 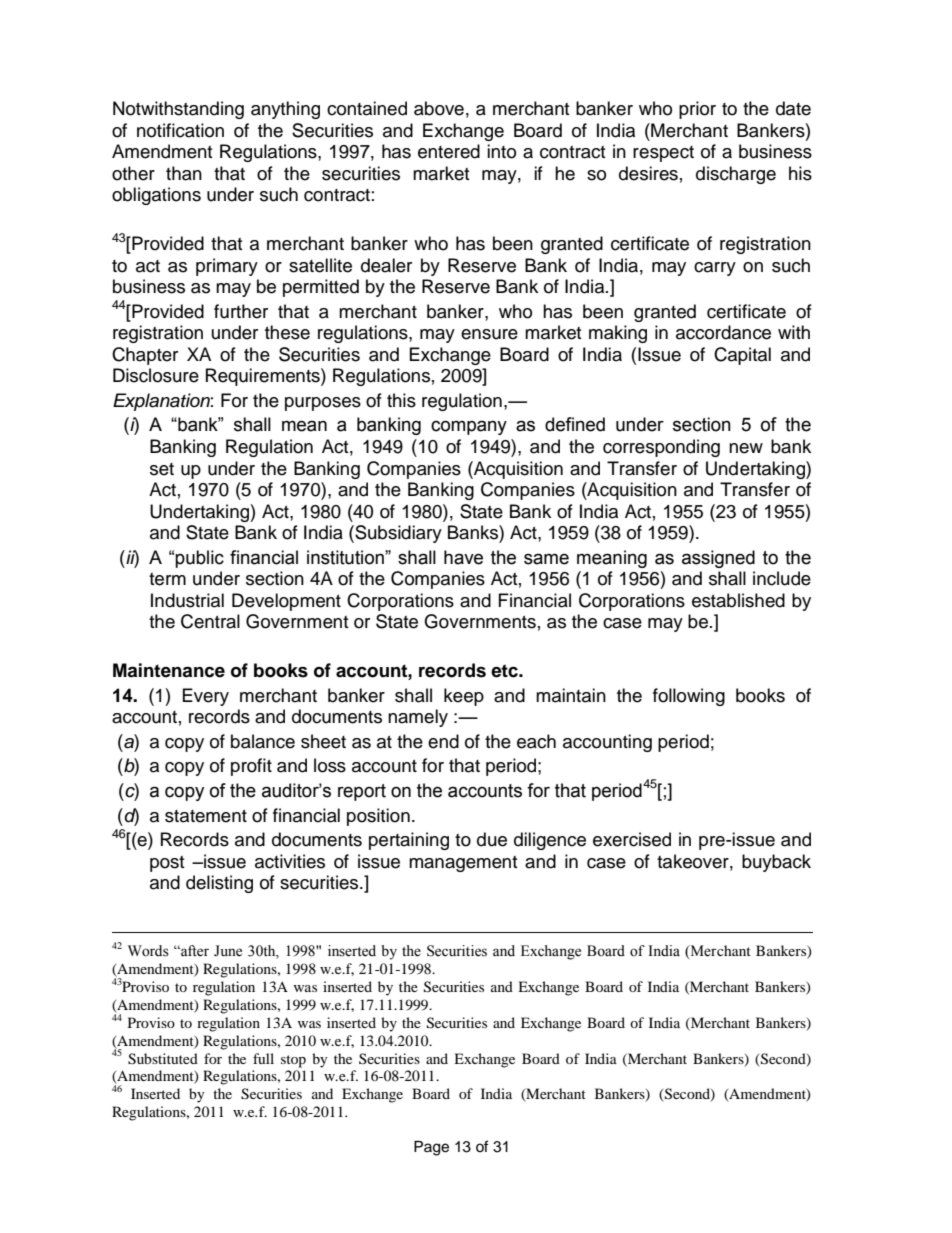 What do you see at coordinates (697, 110) in the document?
I see `prior` at bounding box center [697, 110].
